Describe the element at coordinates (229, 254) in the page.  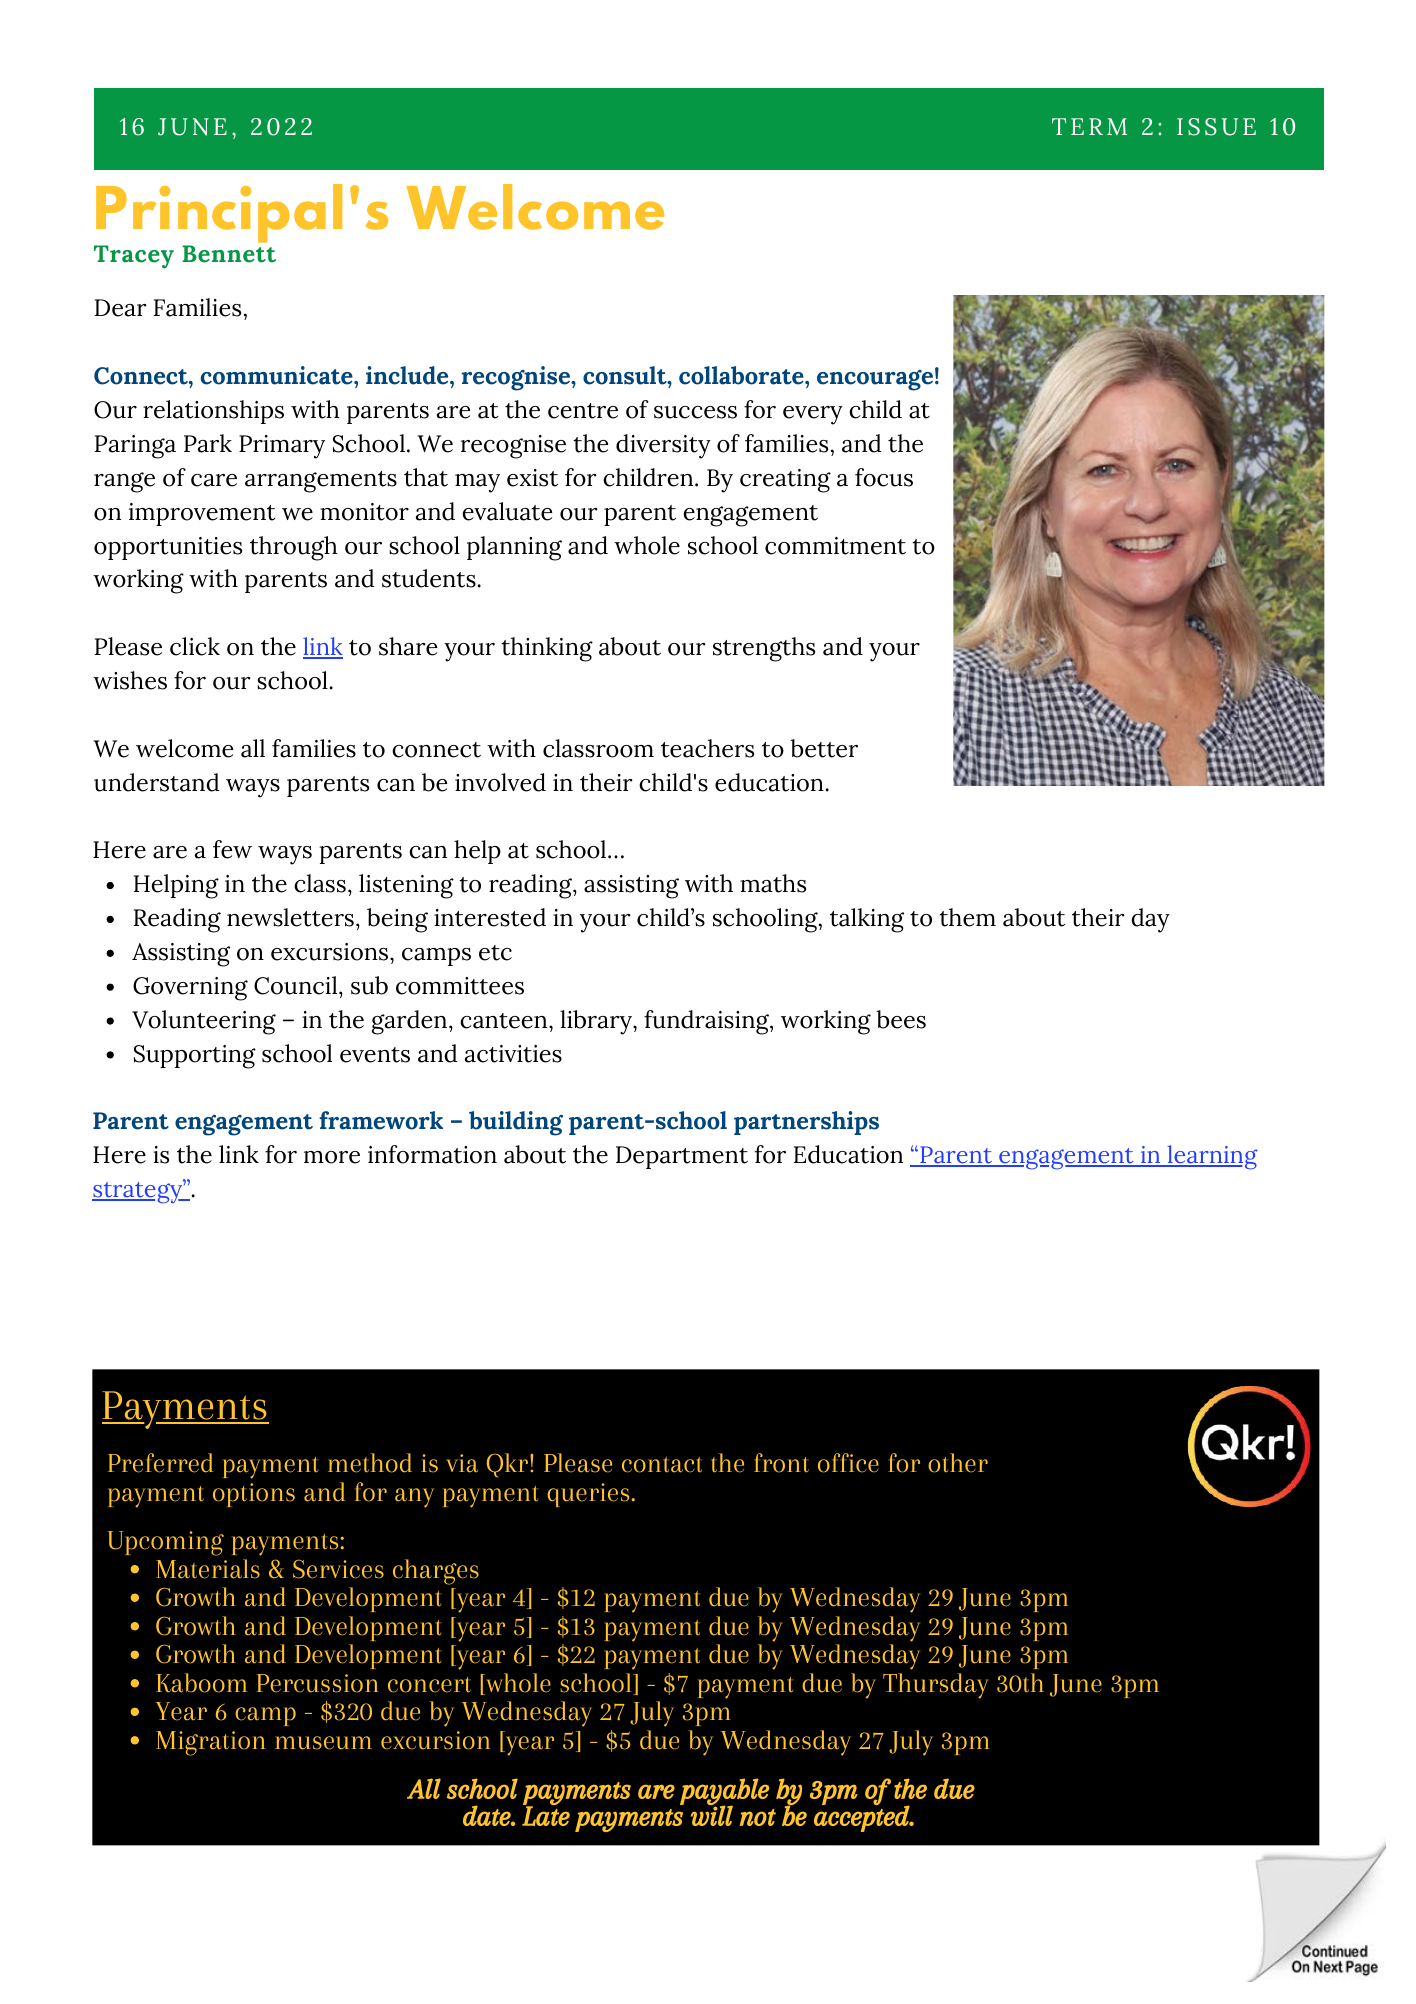
I see `Bennett` at that location.
